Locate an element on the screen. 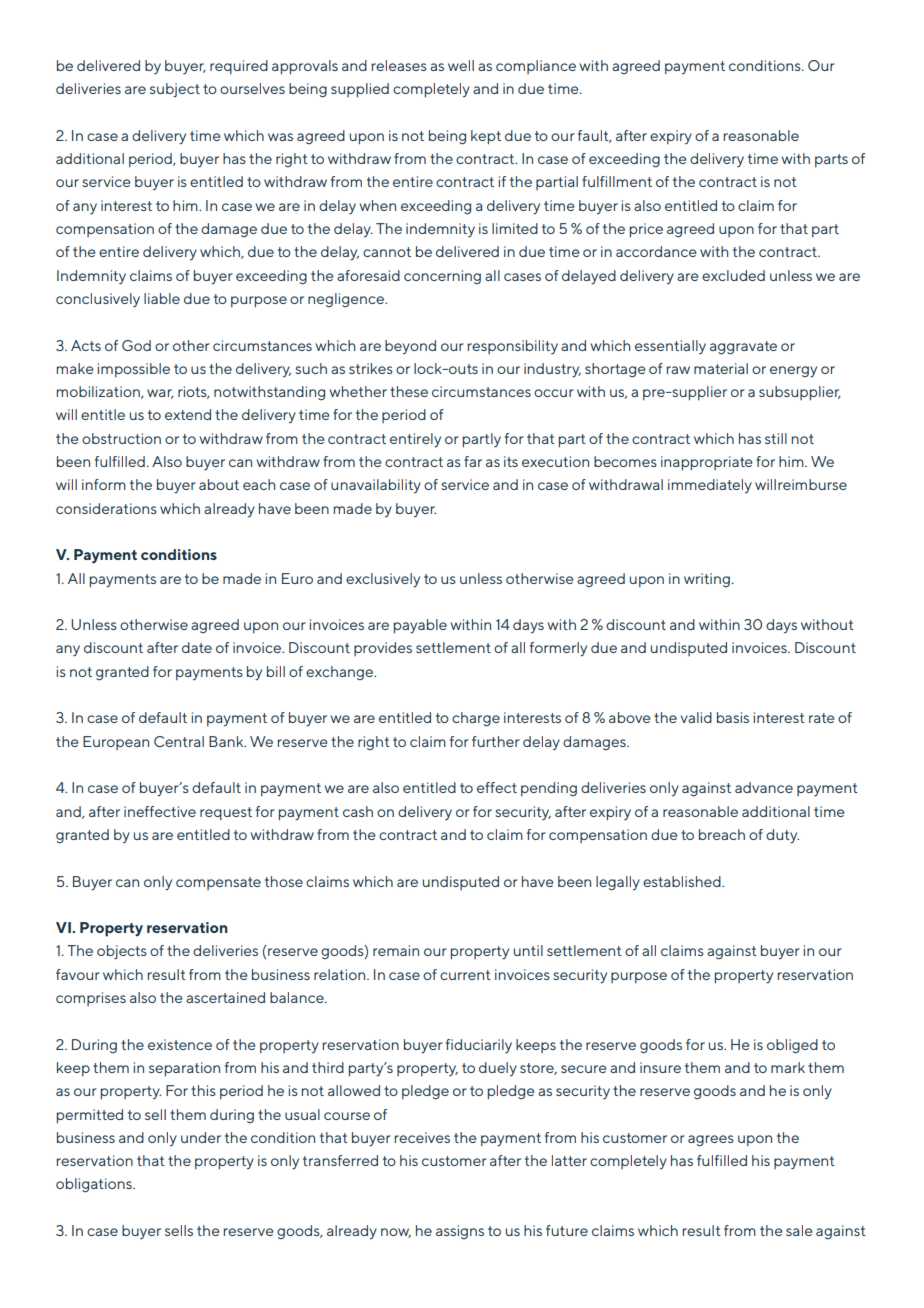 This screenshot has height=1308, width=924. obligations is located at coordinates (95, 1185).
